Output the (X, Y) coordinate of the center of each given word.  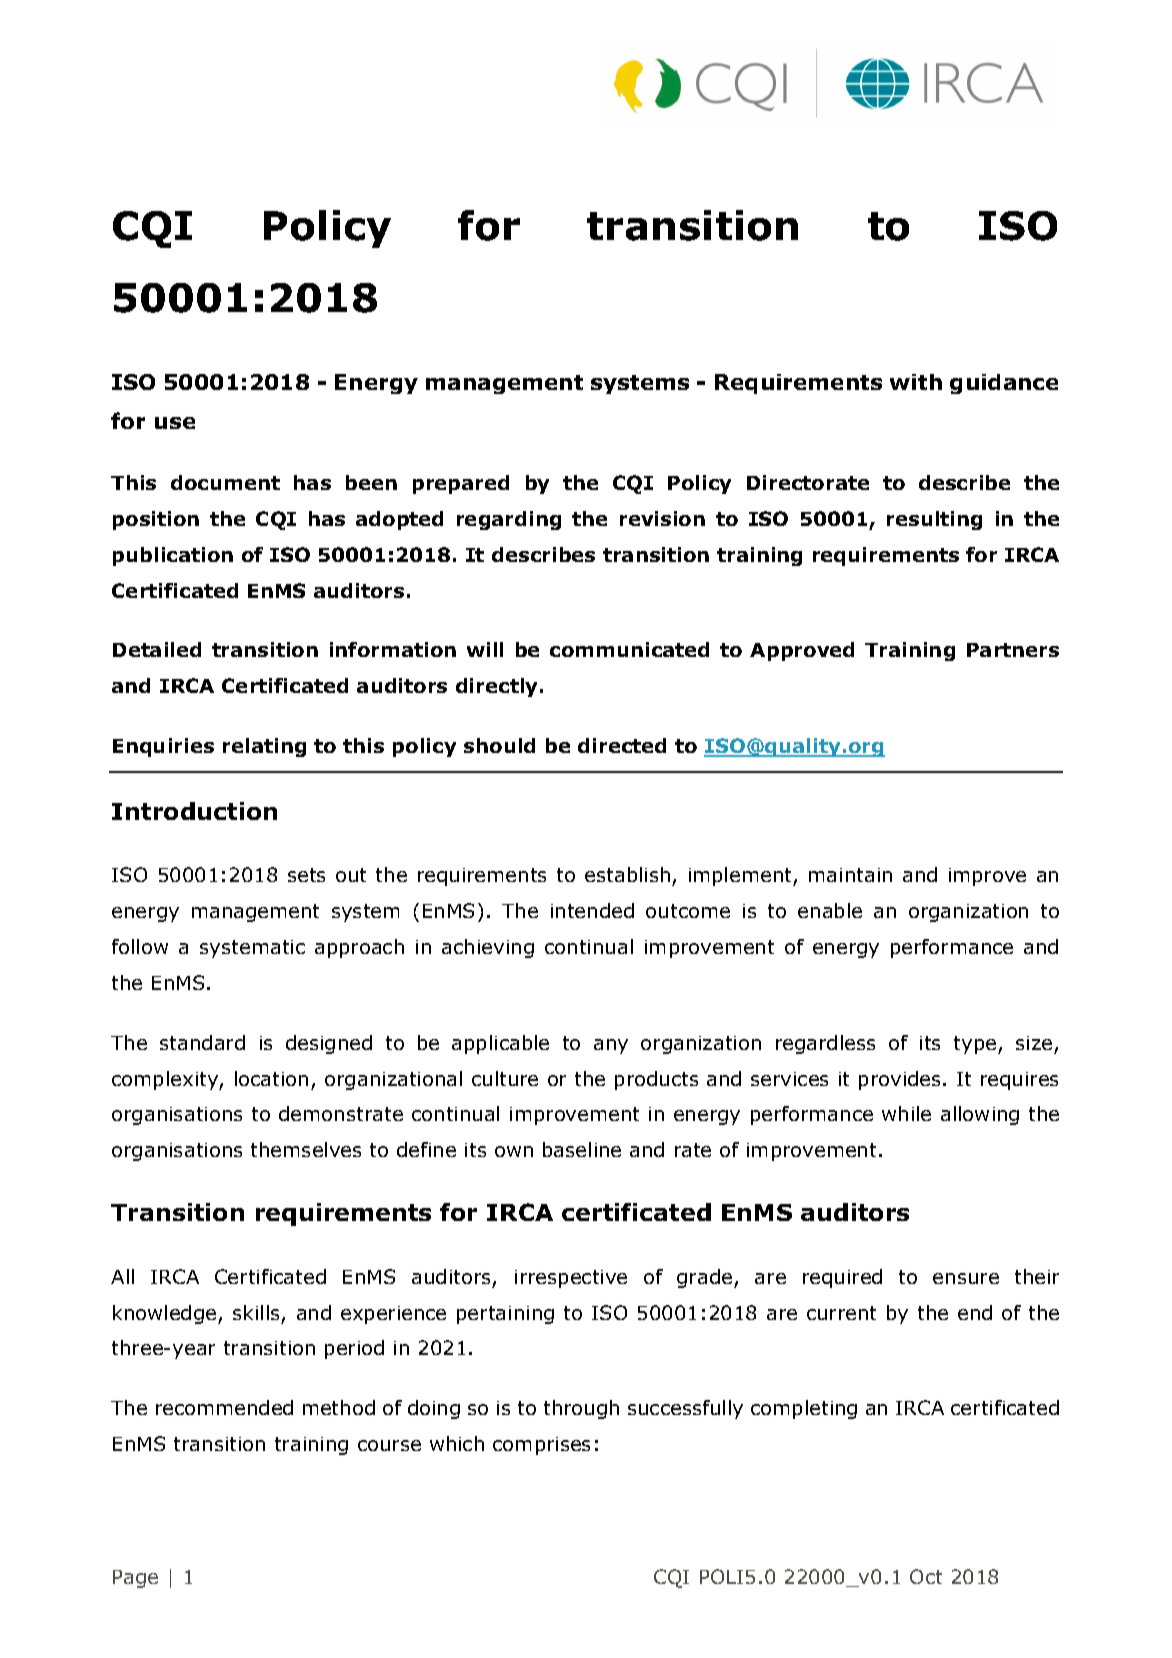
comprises (541, 1446)
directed (622, 745)
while (906, 1113)
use (175, 423)
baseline (582, 1149)
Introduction (194, 811)
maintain (850, 875)
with (916, 382)
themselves (306, 1149)
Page (135, 1579)
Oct (926, 1576)
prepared (461, 484)
